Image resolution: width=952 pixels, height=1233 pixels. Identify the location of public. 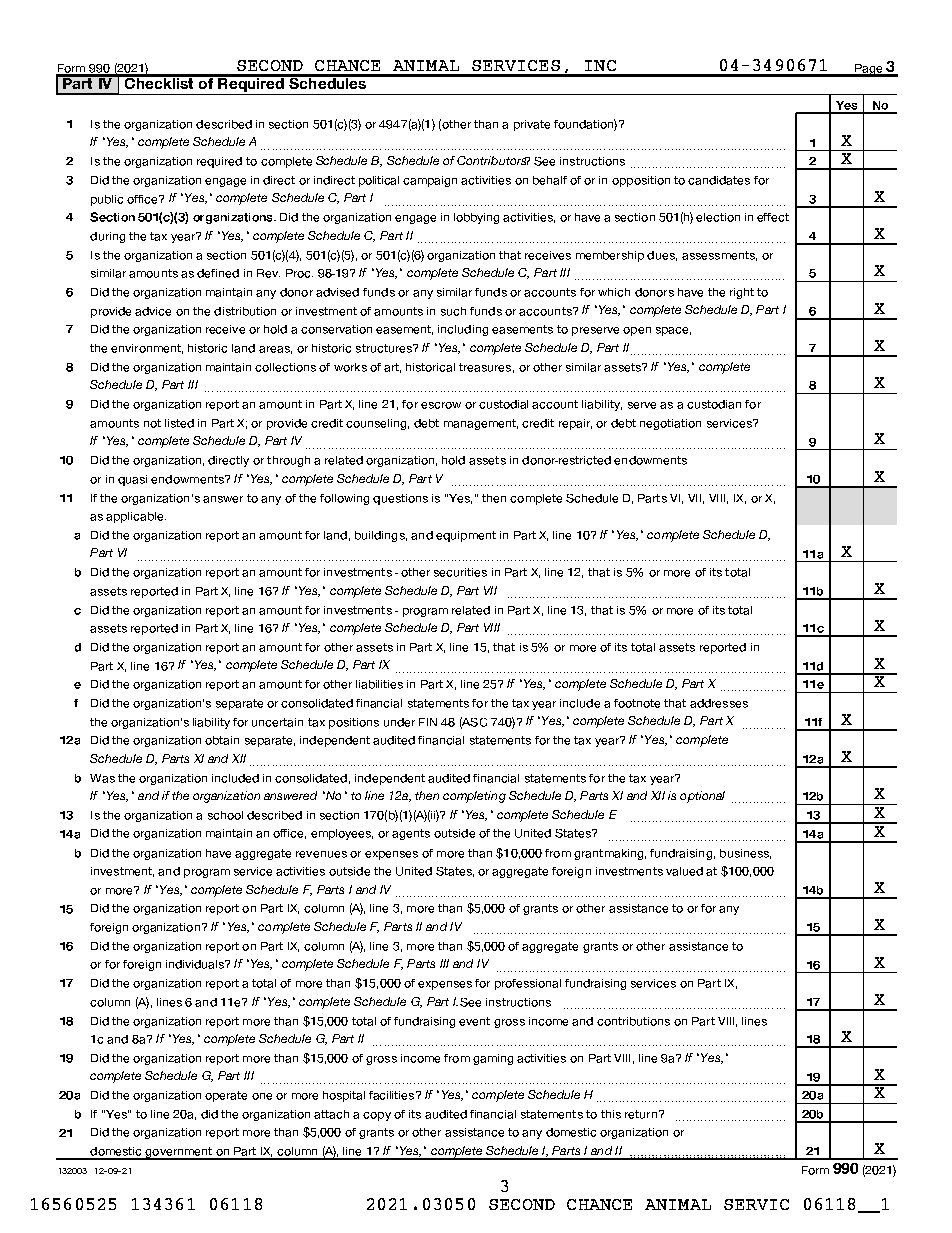
(107, 200).
